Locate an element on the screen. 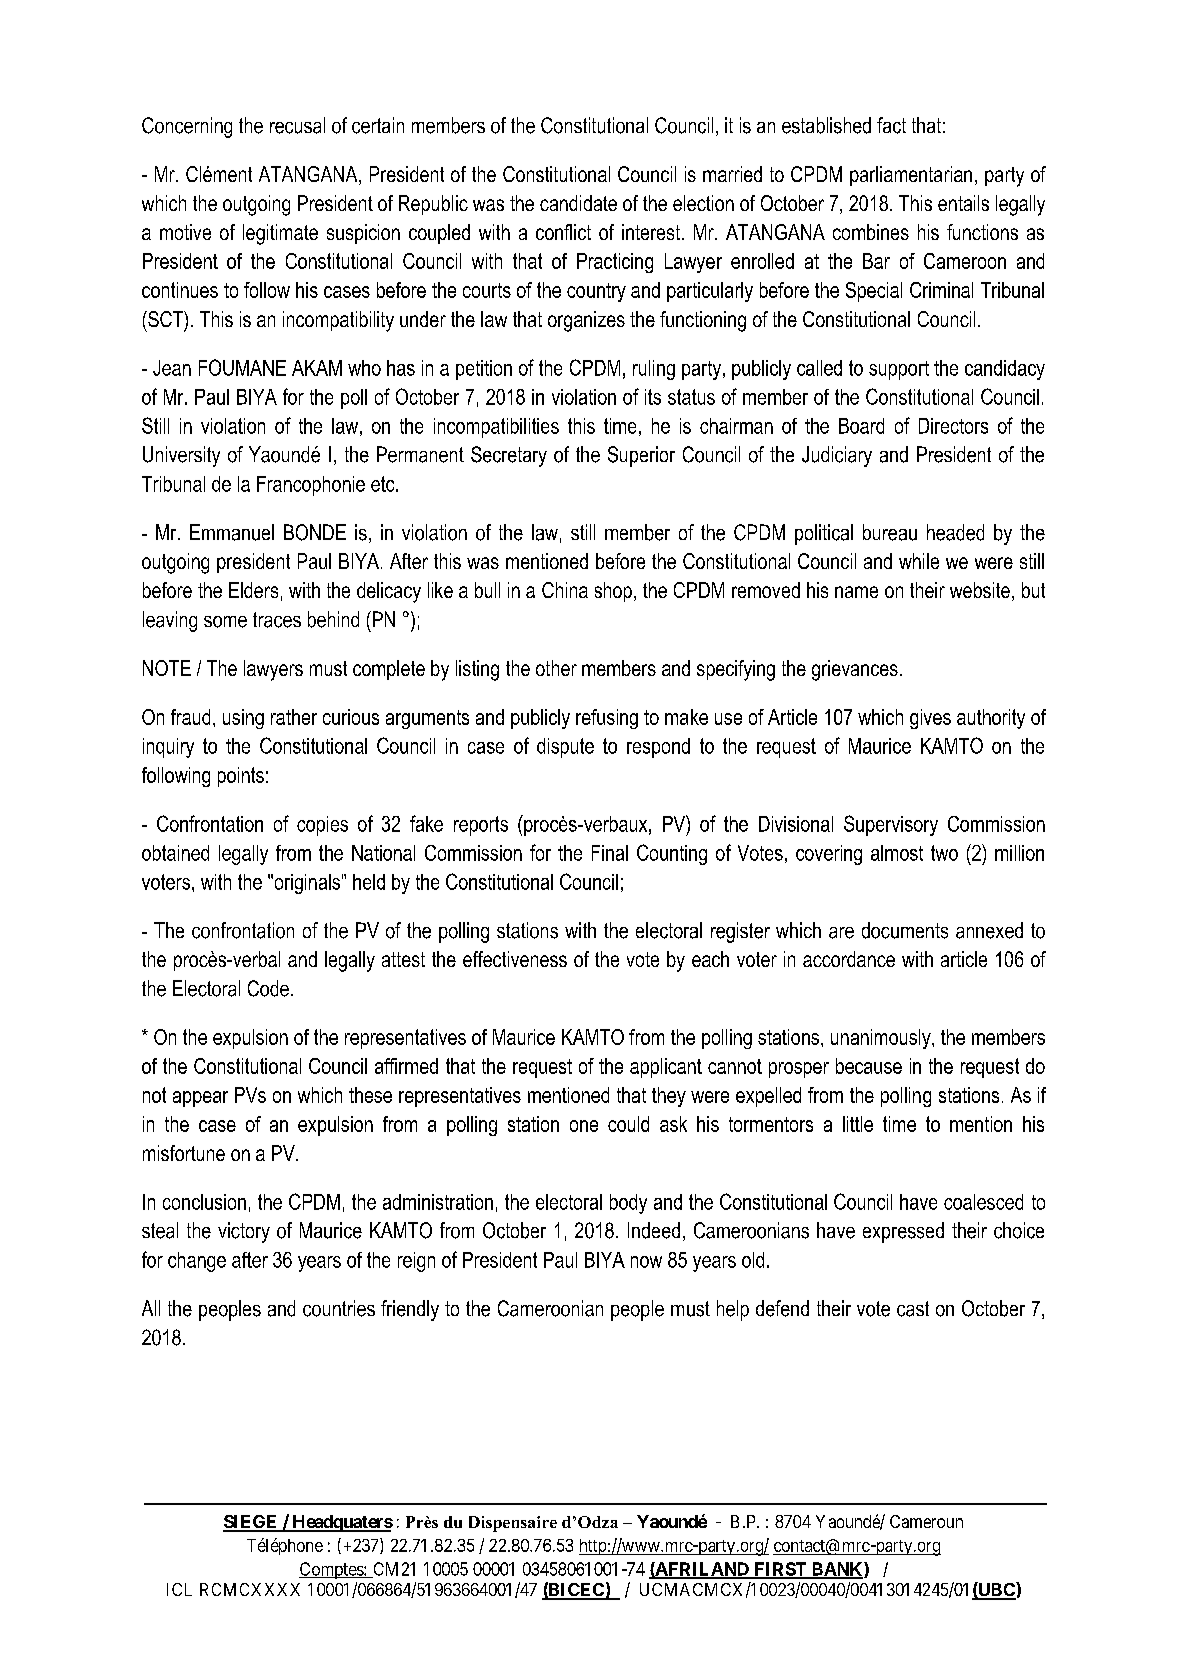  SIEGE is located at coordinates (251, 1523).
